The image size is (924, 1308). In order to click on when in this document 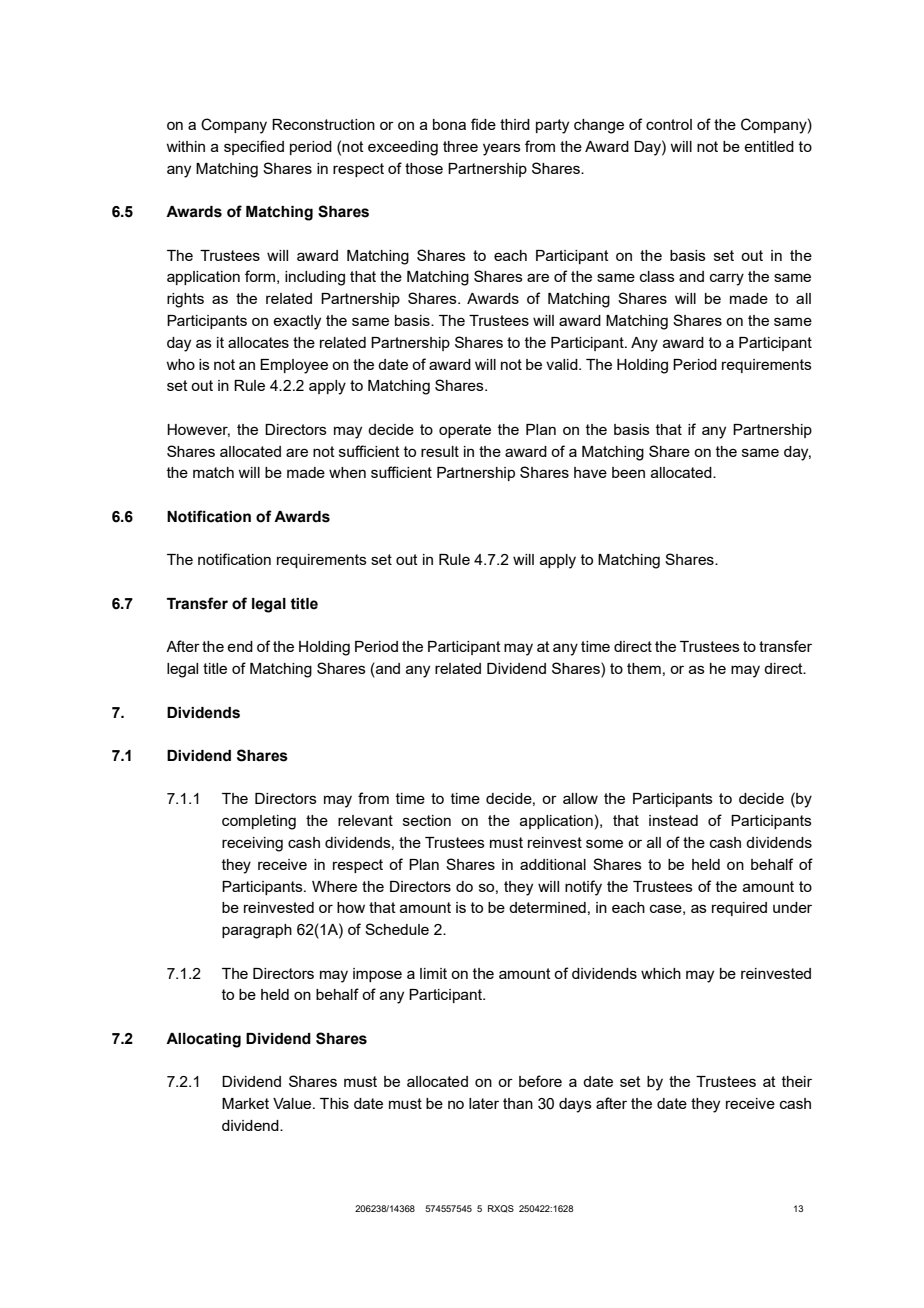, I will do `click(347, 472)`.
